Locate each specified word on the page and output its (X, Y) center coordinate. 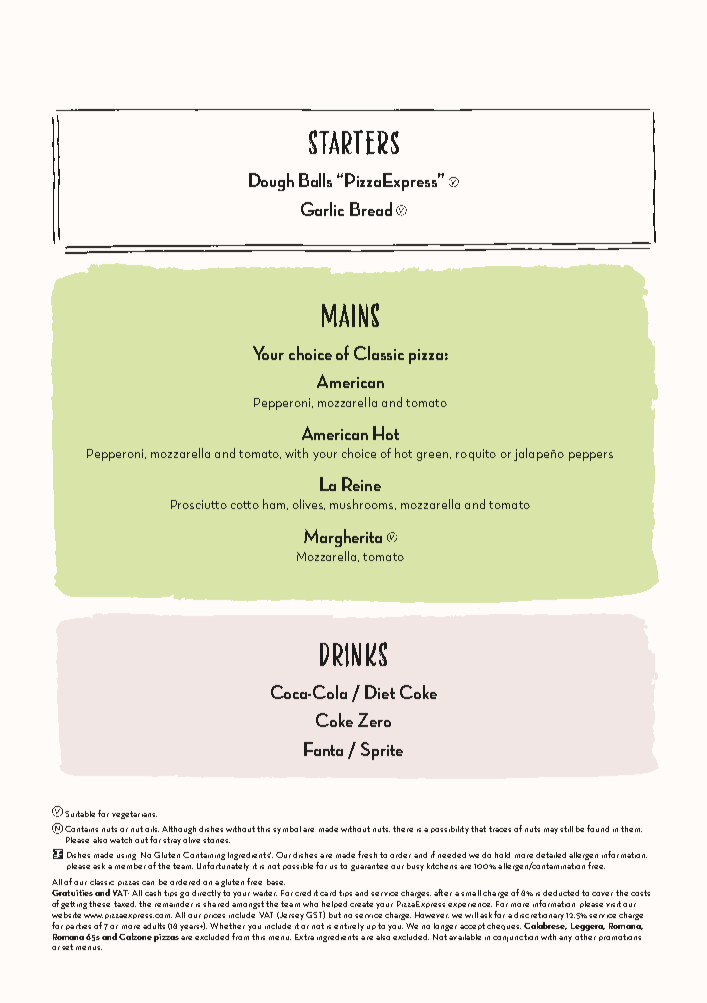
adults (154, 926)
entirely (349, 927)
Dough (271, 182)
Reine (361, 484)
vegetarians (134, 815)
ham (275, 504)
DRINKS (353, 654)
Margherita (343, 538)
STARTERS (354, 142)
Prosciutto (199, 504)
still (566, 829)
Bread (371, 209)
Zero (374, 720)
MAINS (350, 315)
